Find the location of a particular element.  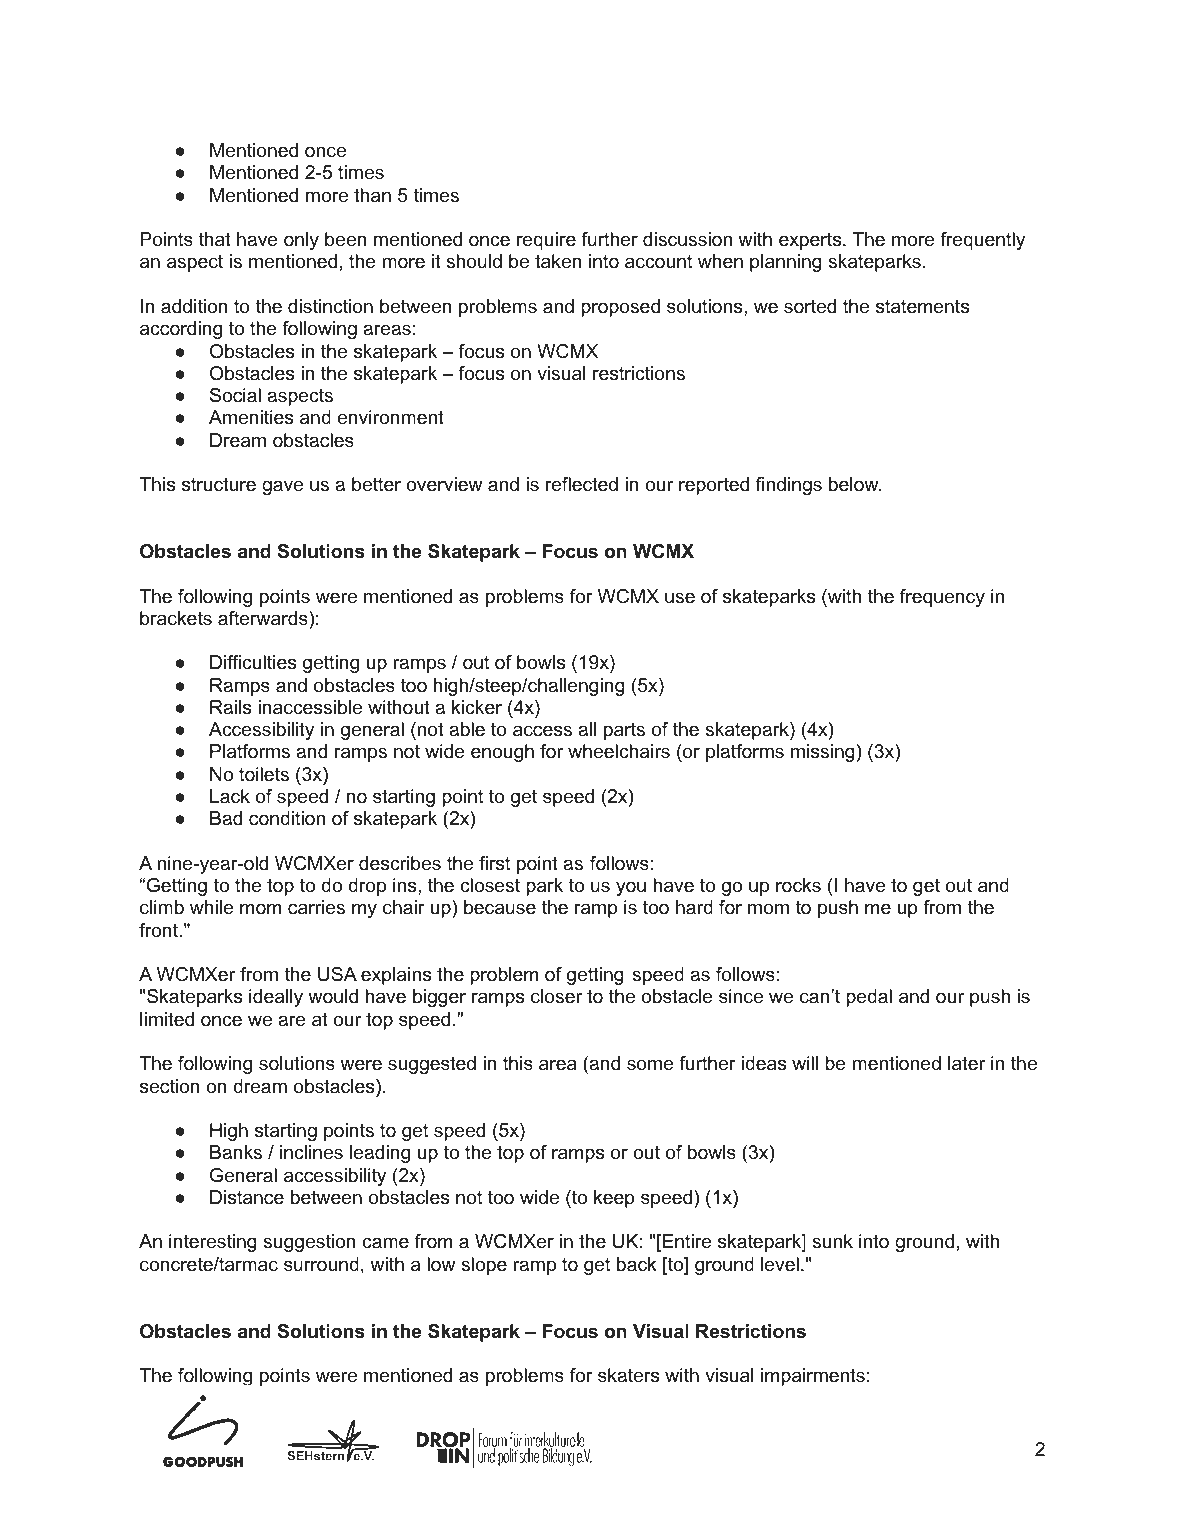

surround is located at coordinates (321, 1264).
